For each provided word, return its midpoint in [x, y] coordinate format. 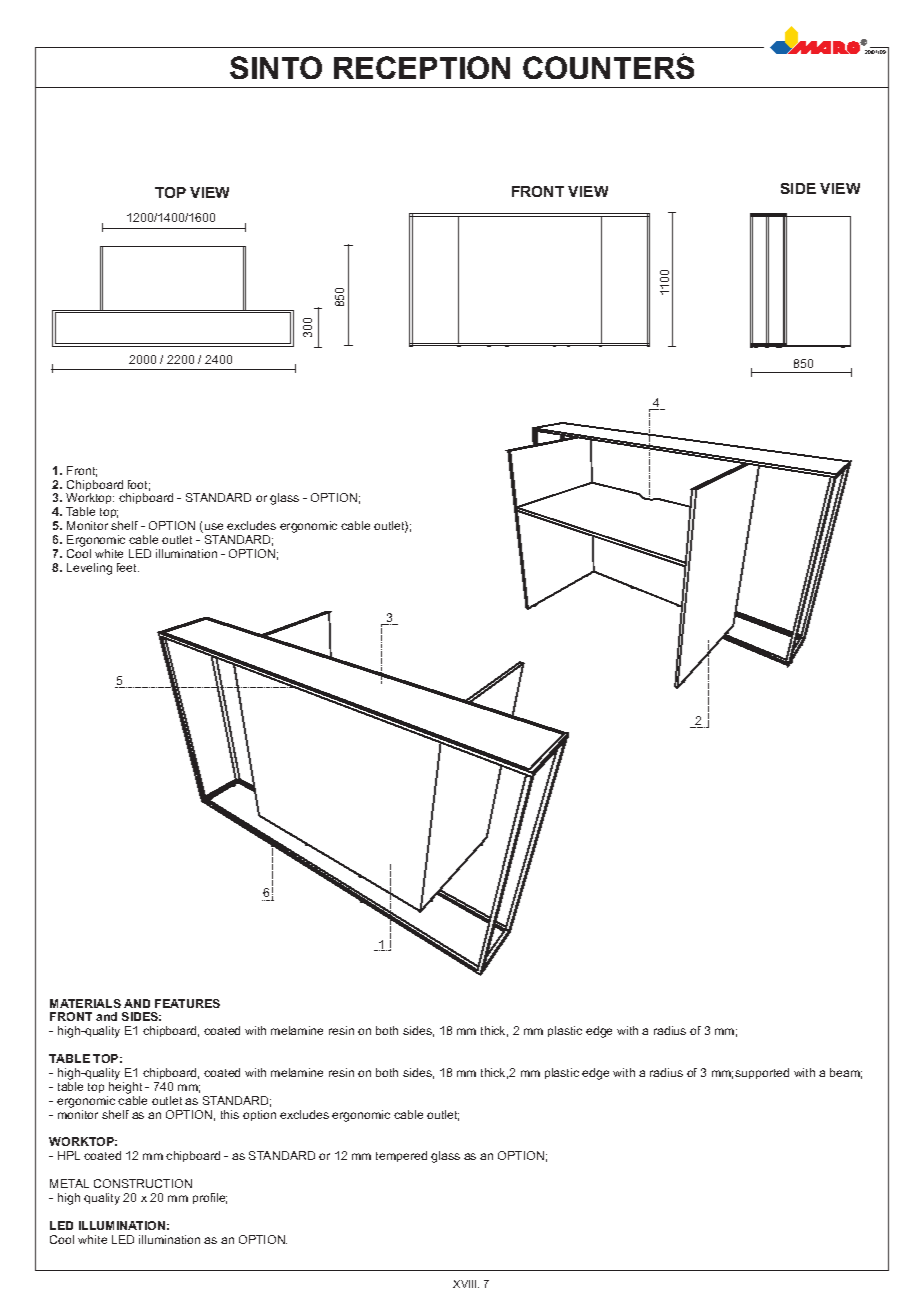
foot [139, 485]
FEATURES [187, 1003]
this [230, 1114]
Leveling [89, 569]
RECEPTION [422, 67]
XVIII [466, 1284]
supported [762, 1073]
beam [846, 1073]
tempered [401, 1156]
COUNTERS [608, 67]
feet [128, 567]
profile [210, 1198]
